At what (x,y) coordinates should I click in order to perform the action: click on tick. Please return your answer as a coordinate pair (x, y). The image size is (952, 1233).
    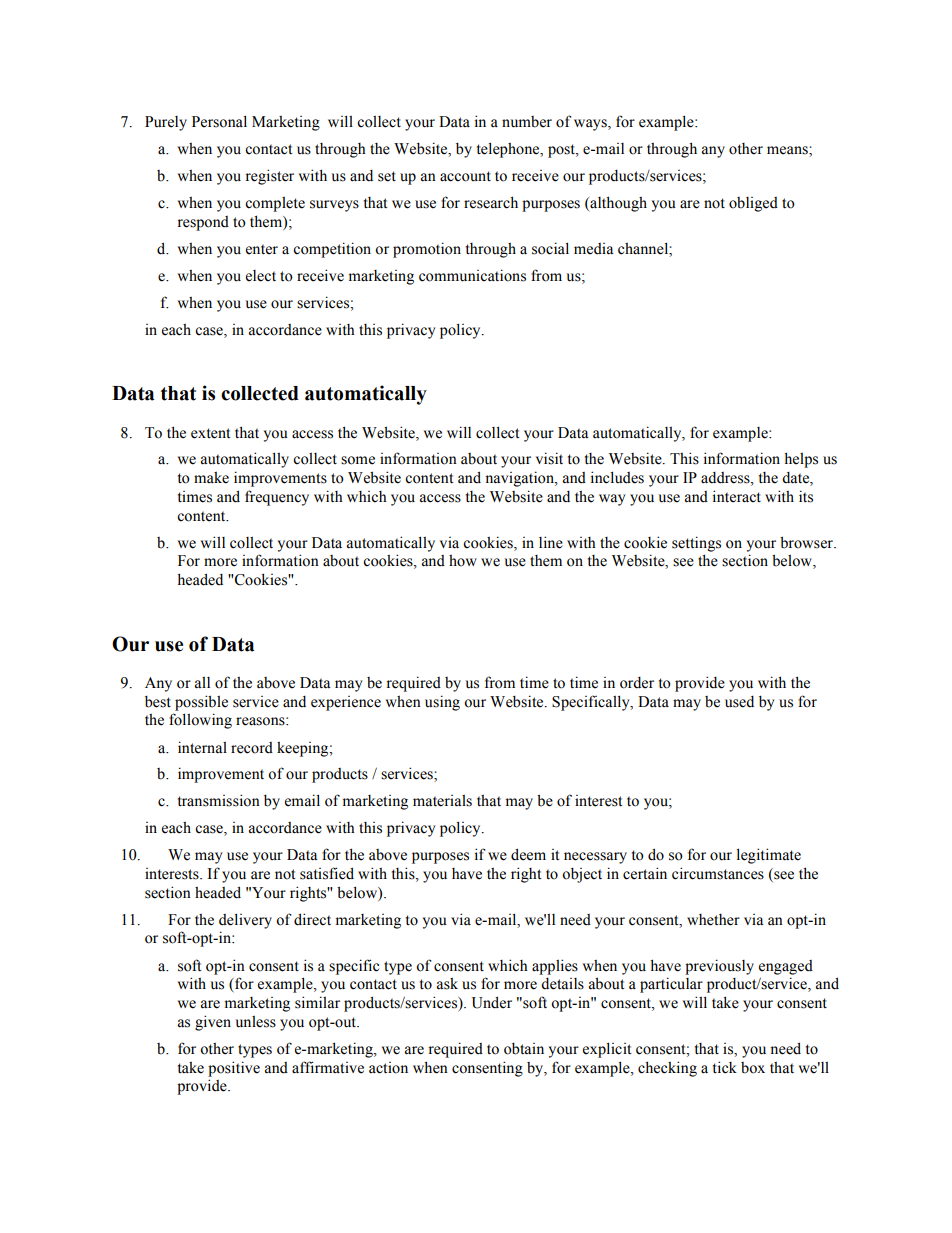
    Looking at the image, I should click on (725, 1067).
